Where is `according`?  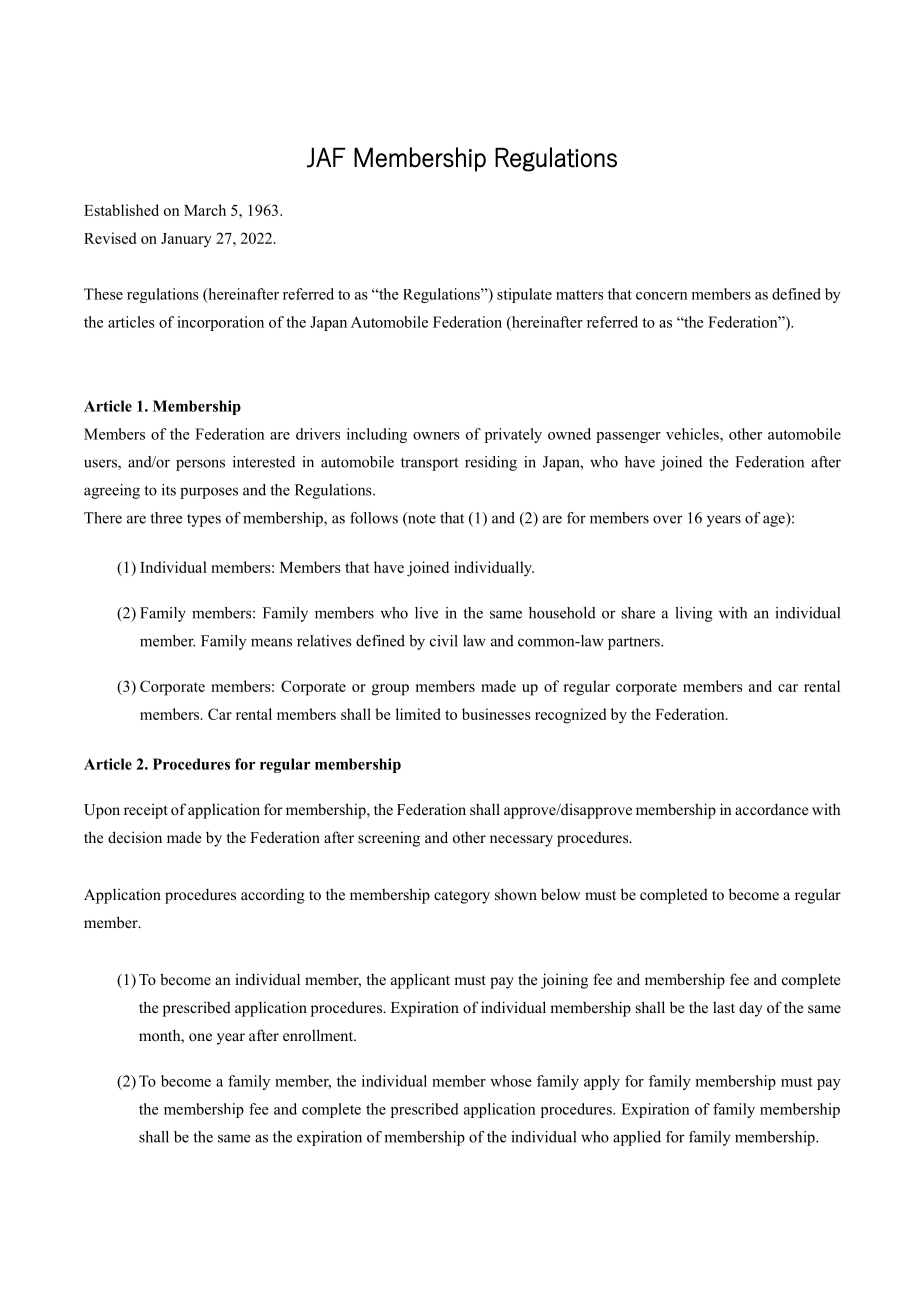 according is located at coordinates (273, 896).
